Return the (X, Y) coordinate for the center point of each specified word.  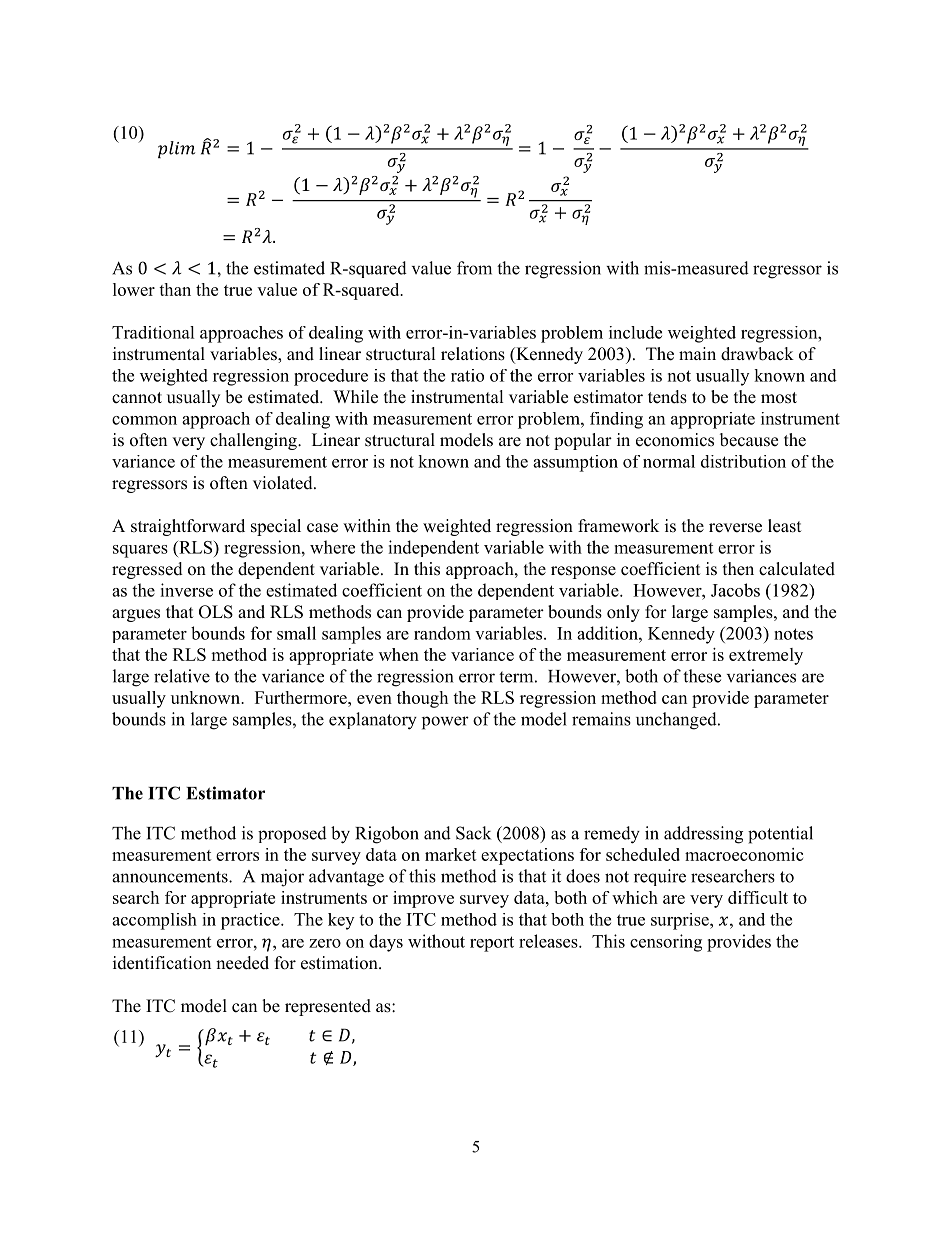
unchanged (677, 721)
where (332, 547)
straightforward (188, 527)
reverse (735, 528)
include (635, 332)
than (175, 289)
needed (242, 963)
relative (182, 676)
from (474, 268)
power (445, 723)
